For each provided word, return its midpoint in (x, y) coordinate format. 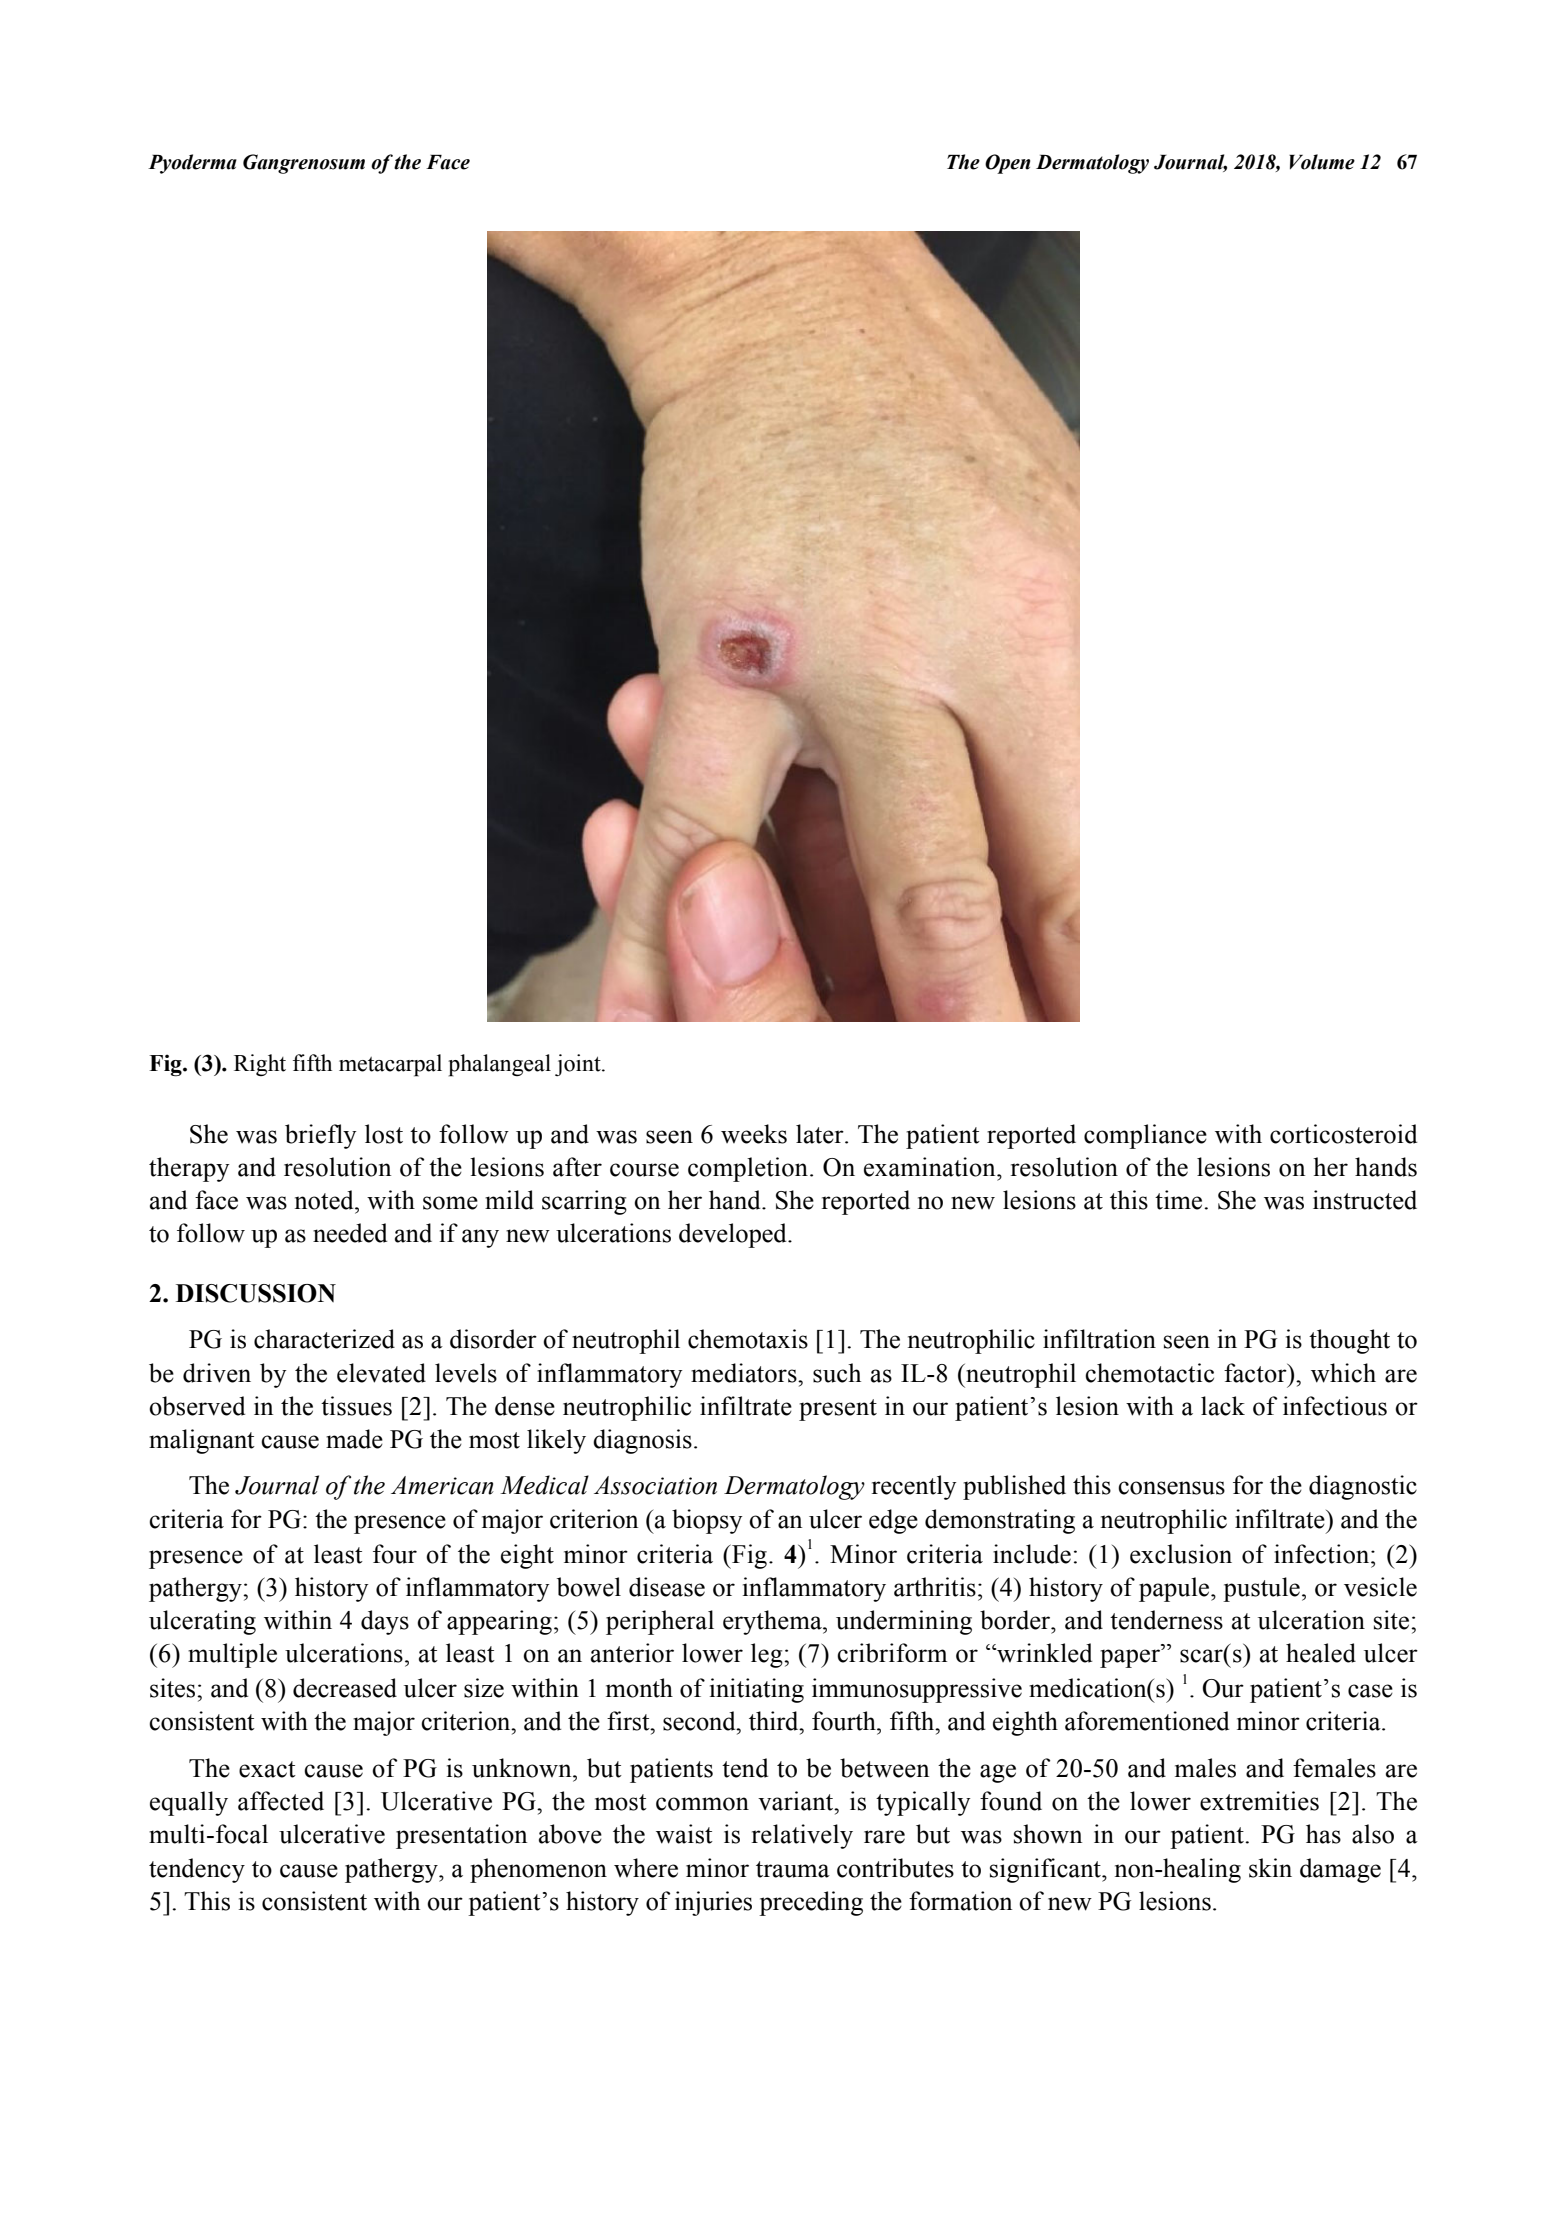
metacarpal (390, 1065)
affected (281, 1801)
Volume (1322, 162)
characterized (324, 1339)
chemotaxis (748, 1339)
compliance (1145, 1136)
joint (579, 1065)
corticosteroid (1343, 1134)
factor (1256, 1373)
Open (1008, 164)
